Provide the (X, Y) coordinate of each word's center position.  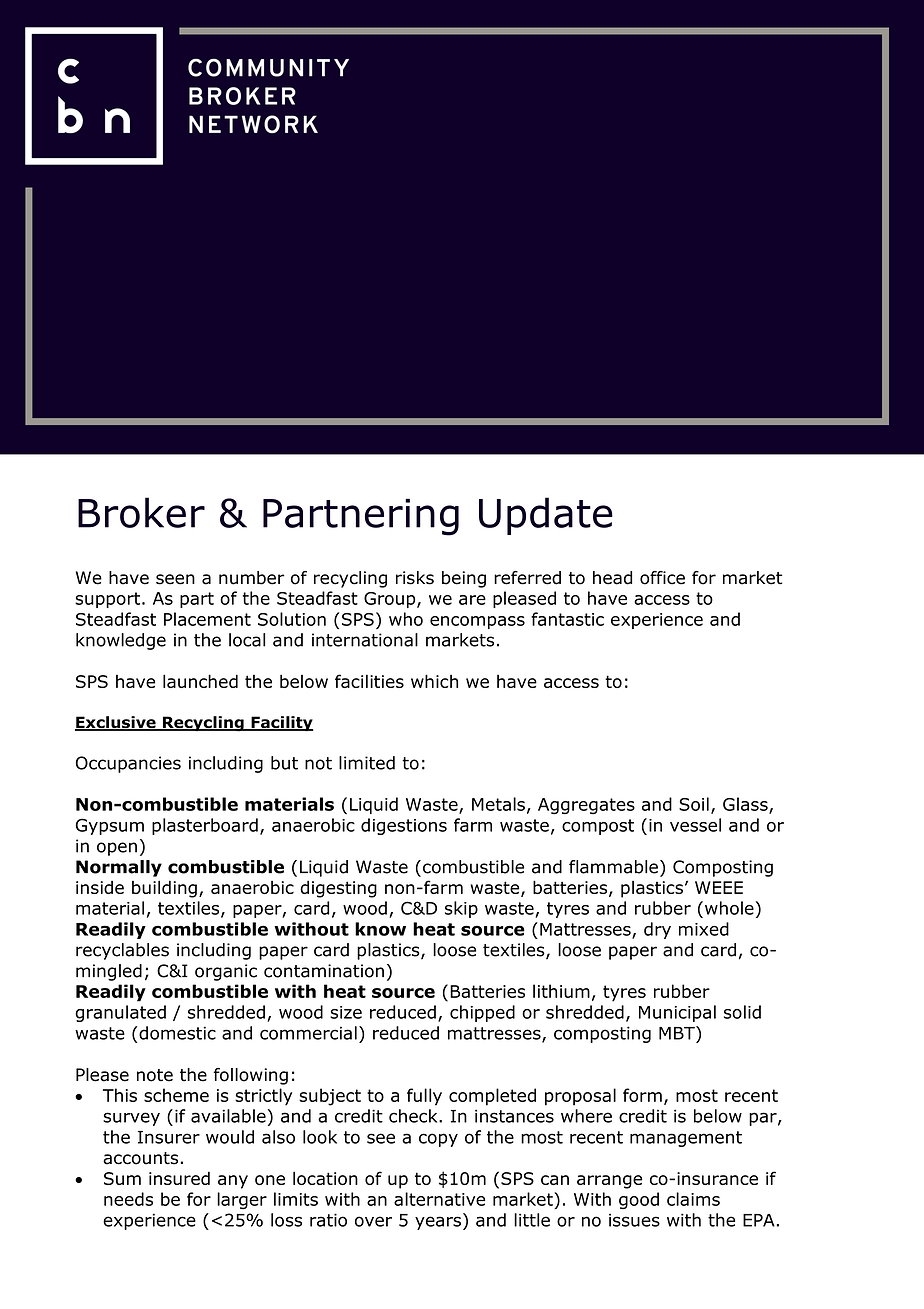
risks (415, 578)
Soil (694, 804)
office (662, 578)
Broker (141, 512)
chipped (482, 1013)
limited (367, 763)
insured (179, 1178)
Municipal (677, 1013)
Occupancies (128, 764)
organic (226, 972)
